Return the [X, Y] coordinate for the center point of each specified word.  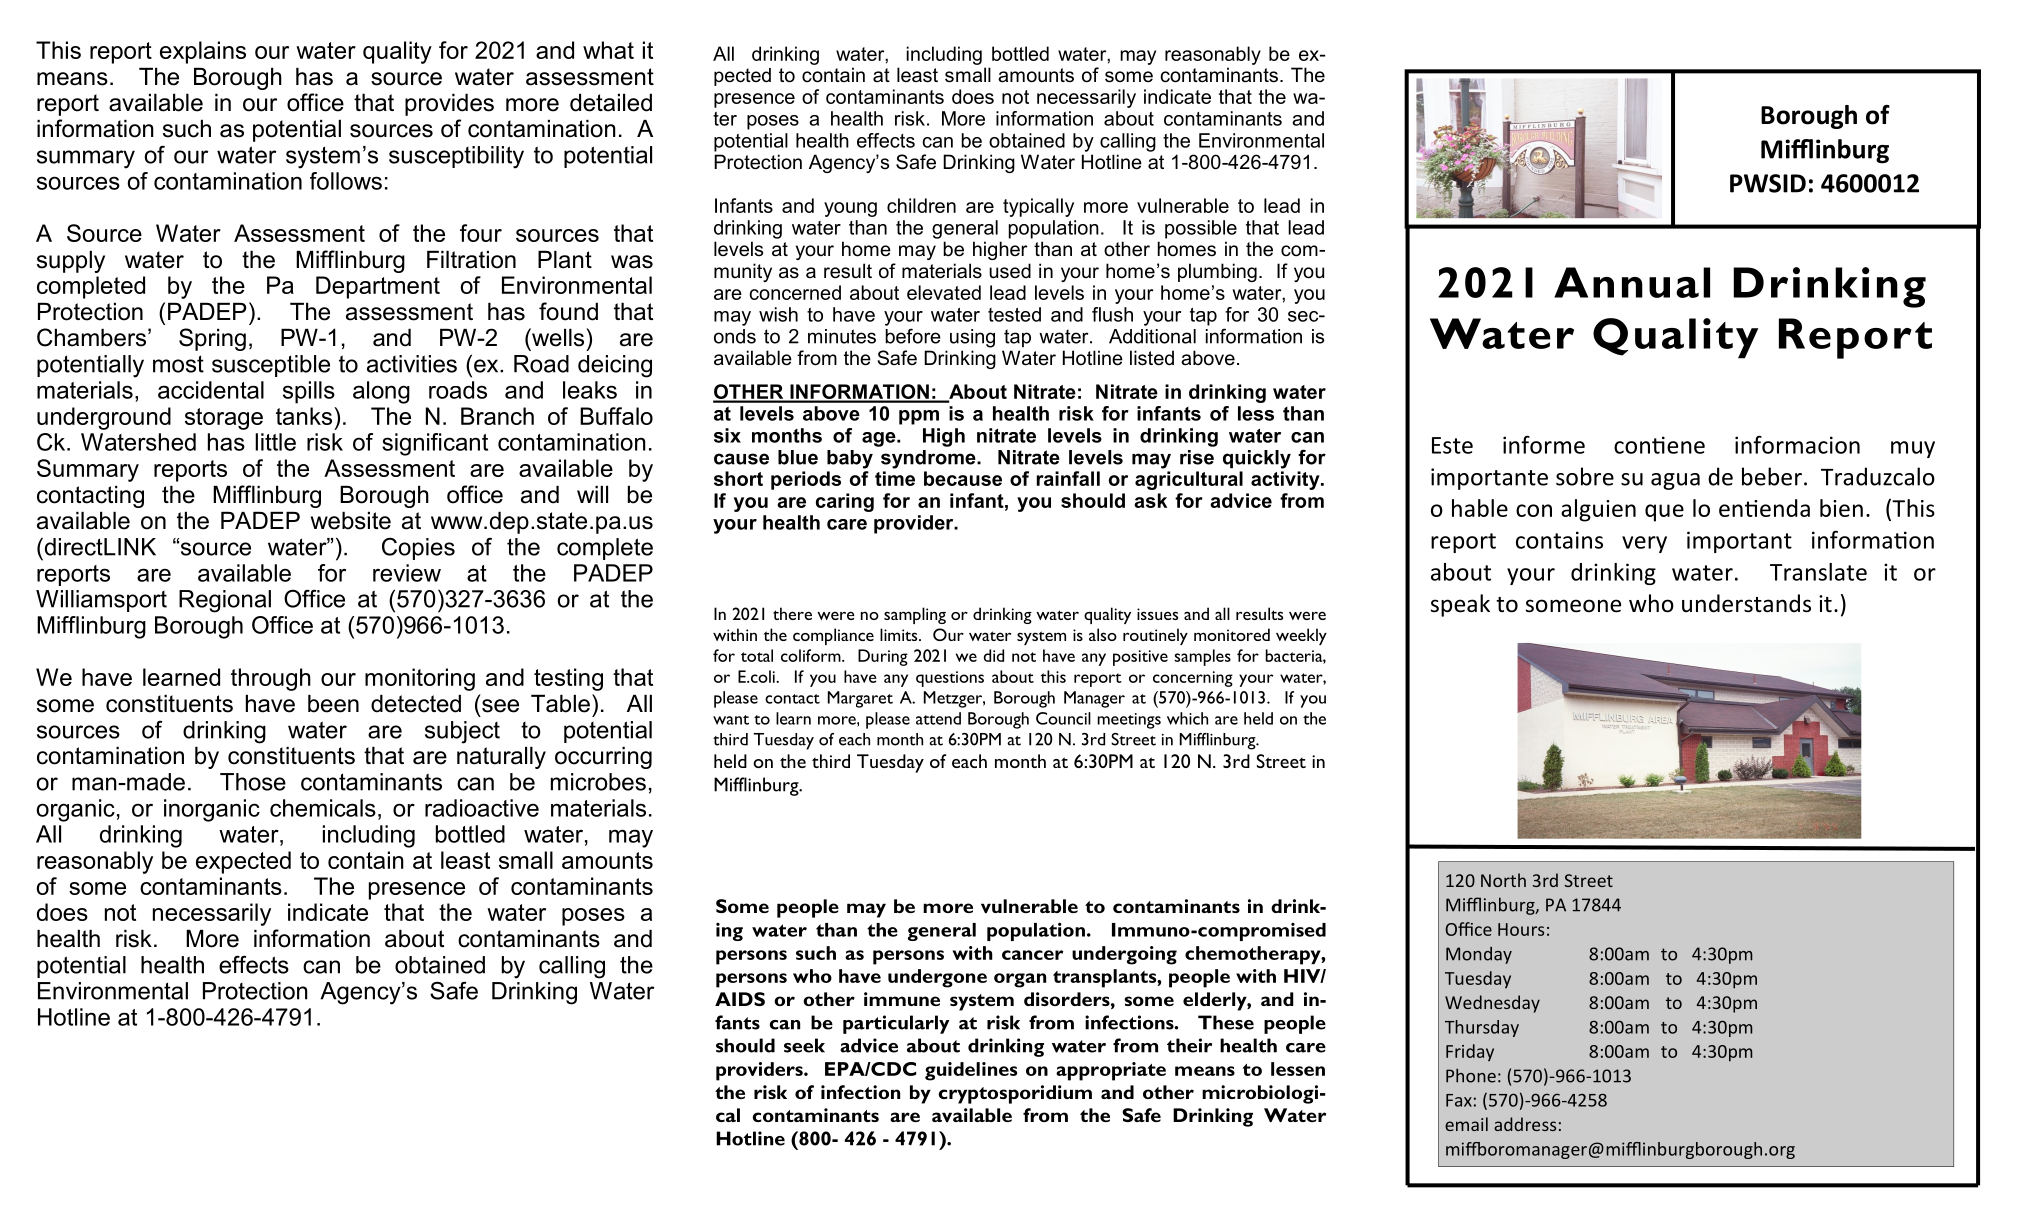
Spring [212, 339]
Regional [225, 601]
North [1503, 880]
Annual [1632, 282]
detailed [611, 102]
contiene [1659, 445]
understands [1746, 603]
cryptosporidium [1015, 1094]
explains [203, 52]
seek [804, 1045]
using [972, 338]
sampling [915, 615]
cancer [1032, 955]
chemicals [323, 808]
